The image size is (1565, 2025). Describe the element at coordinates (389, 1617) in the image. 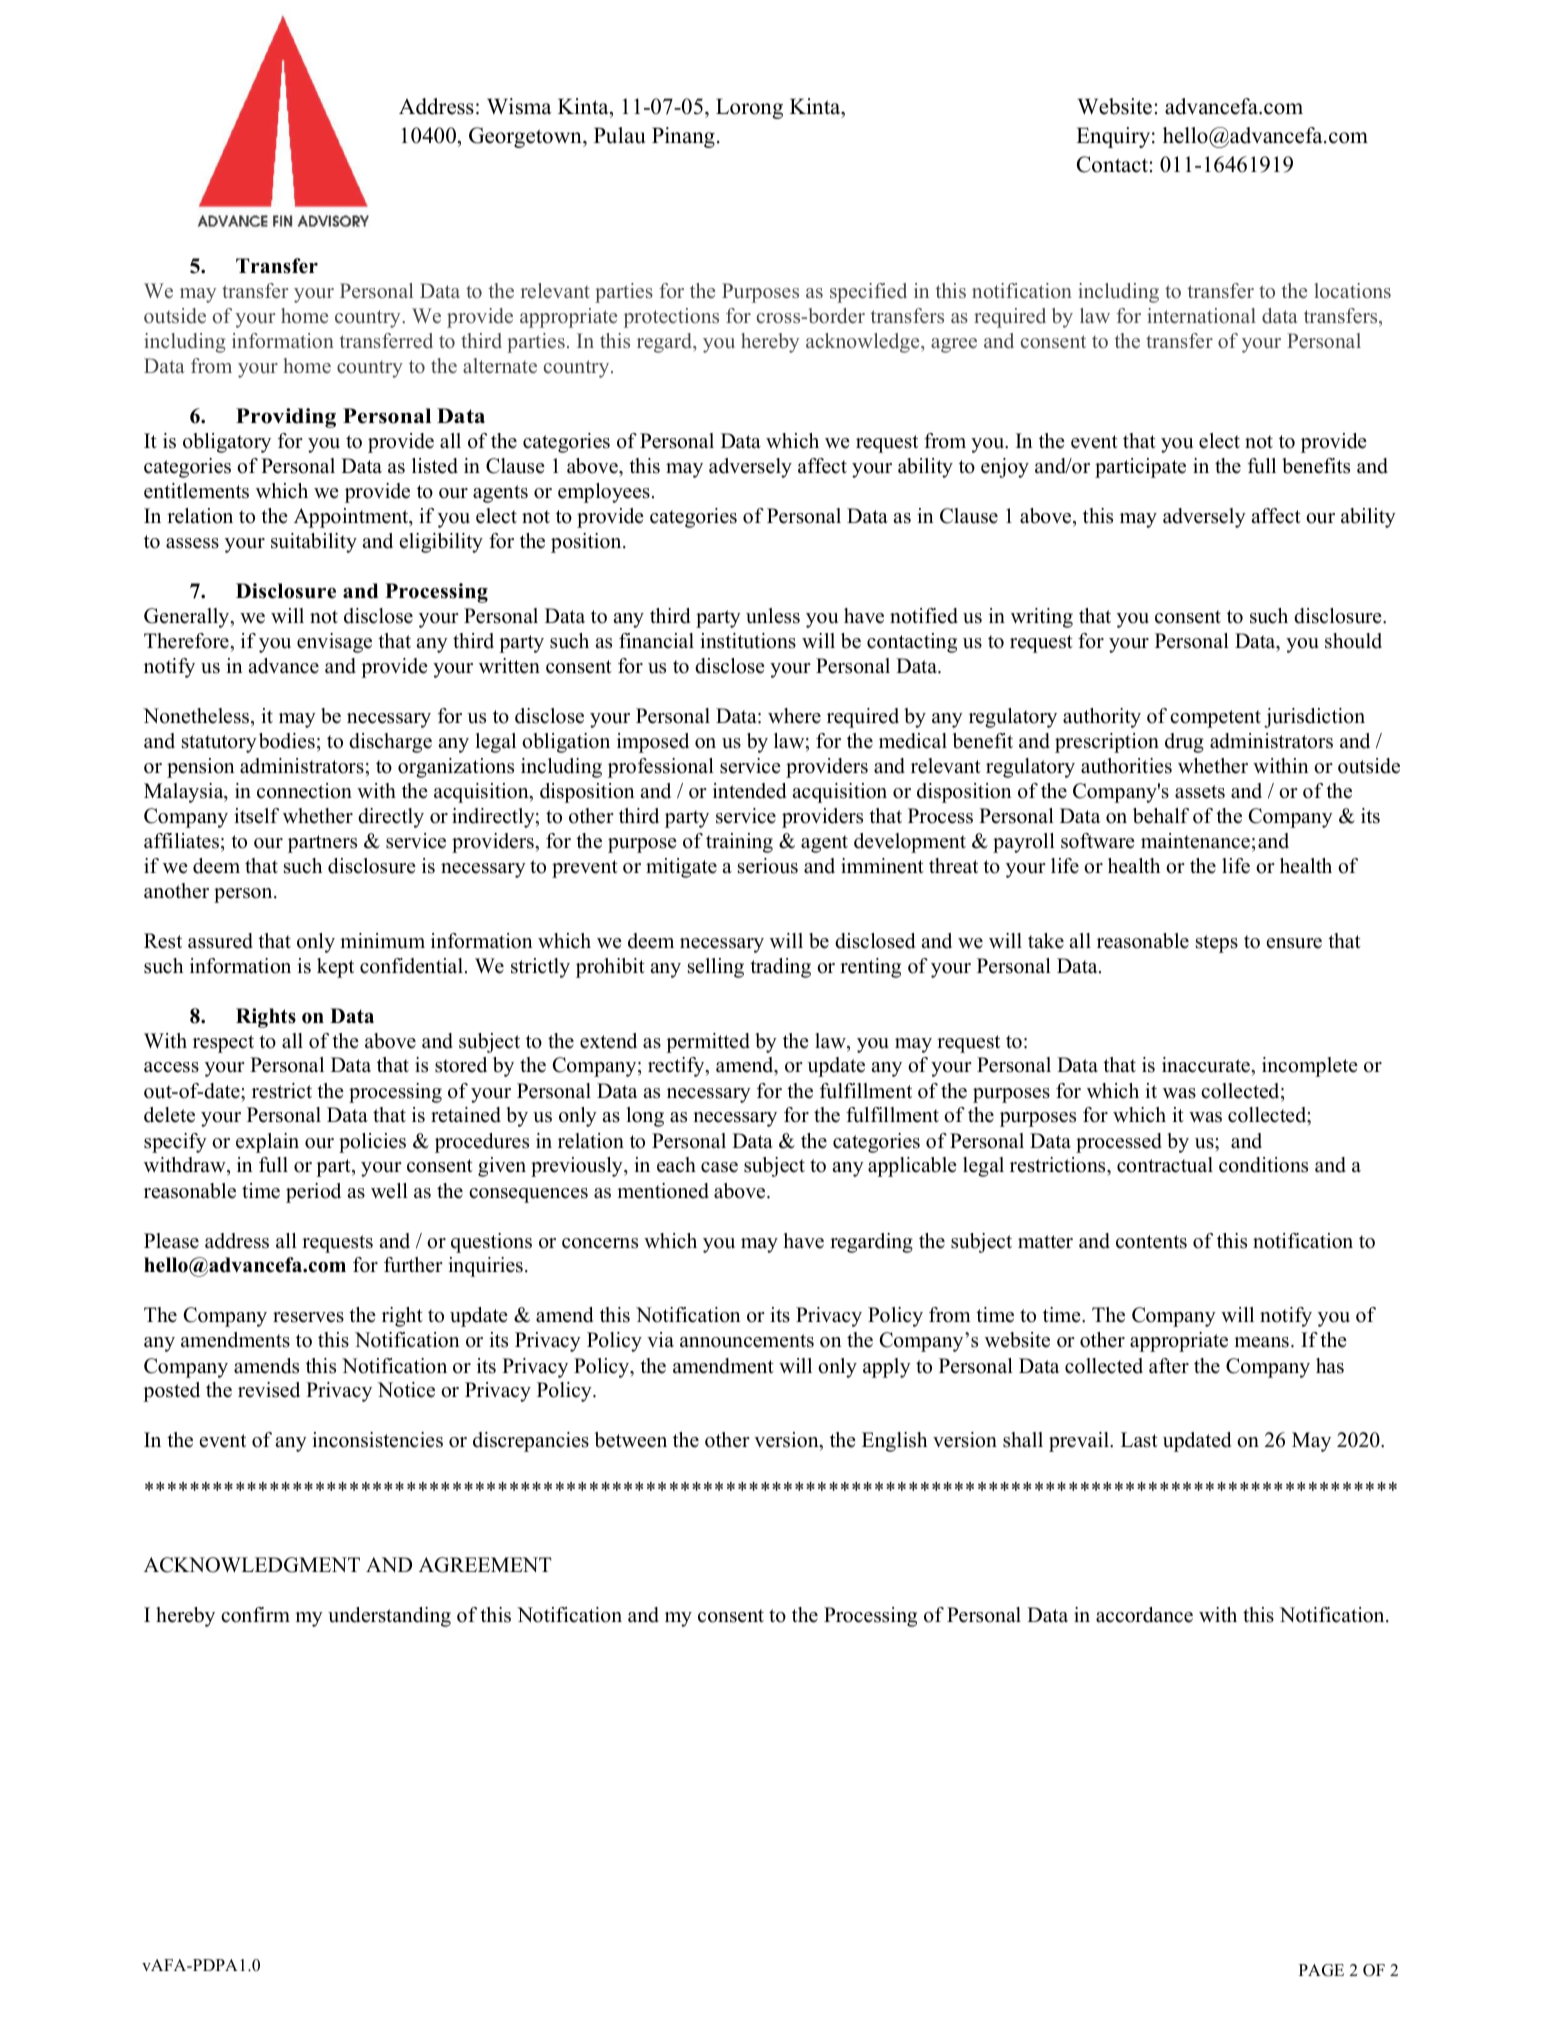

I see `understanding` at that location.
